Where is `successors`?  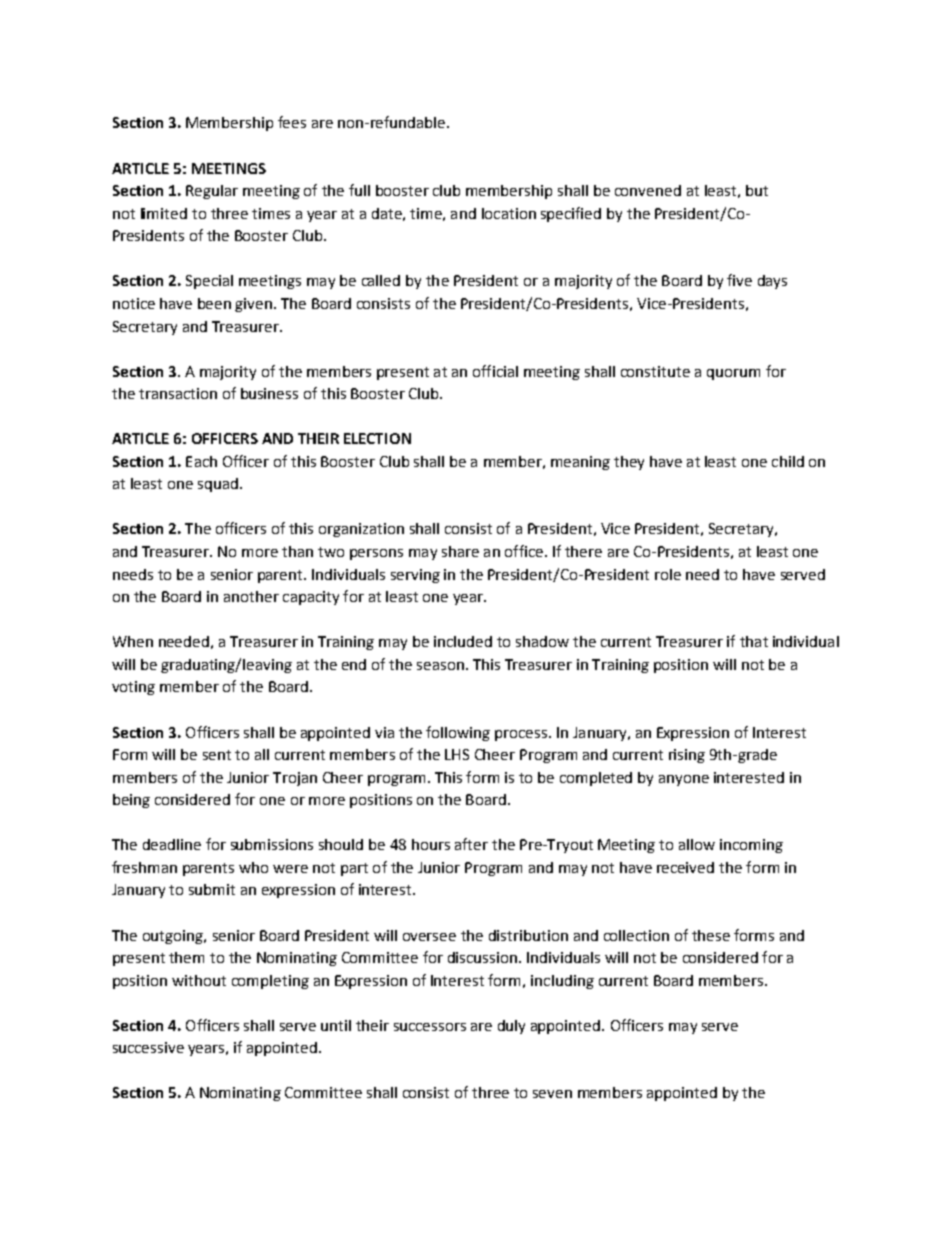
successors is located at coordinates (430, 1027).
